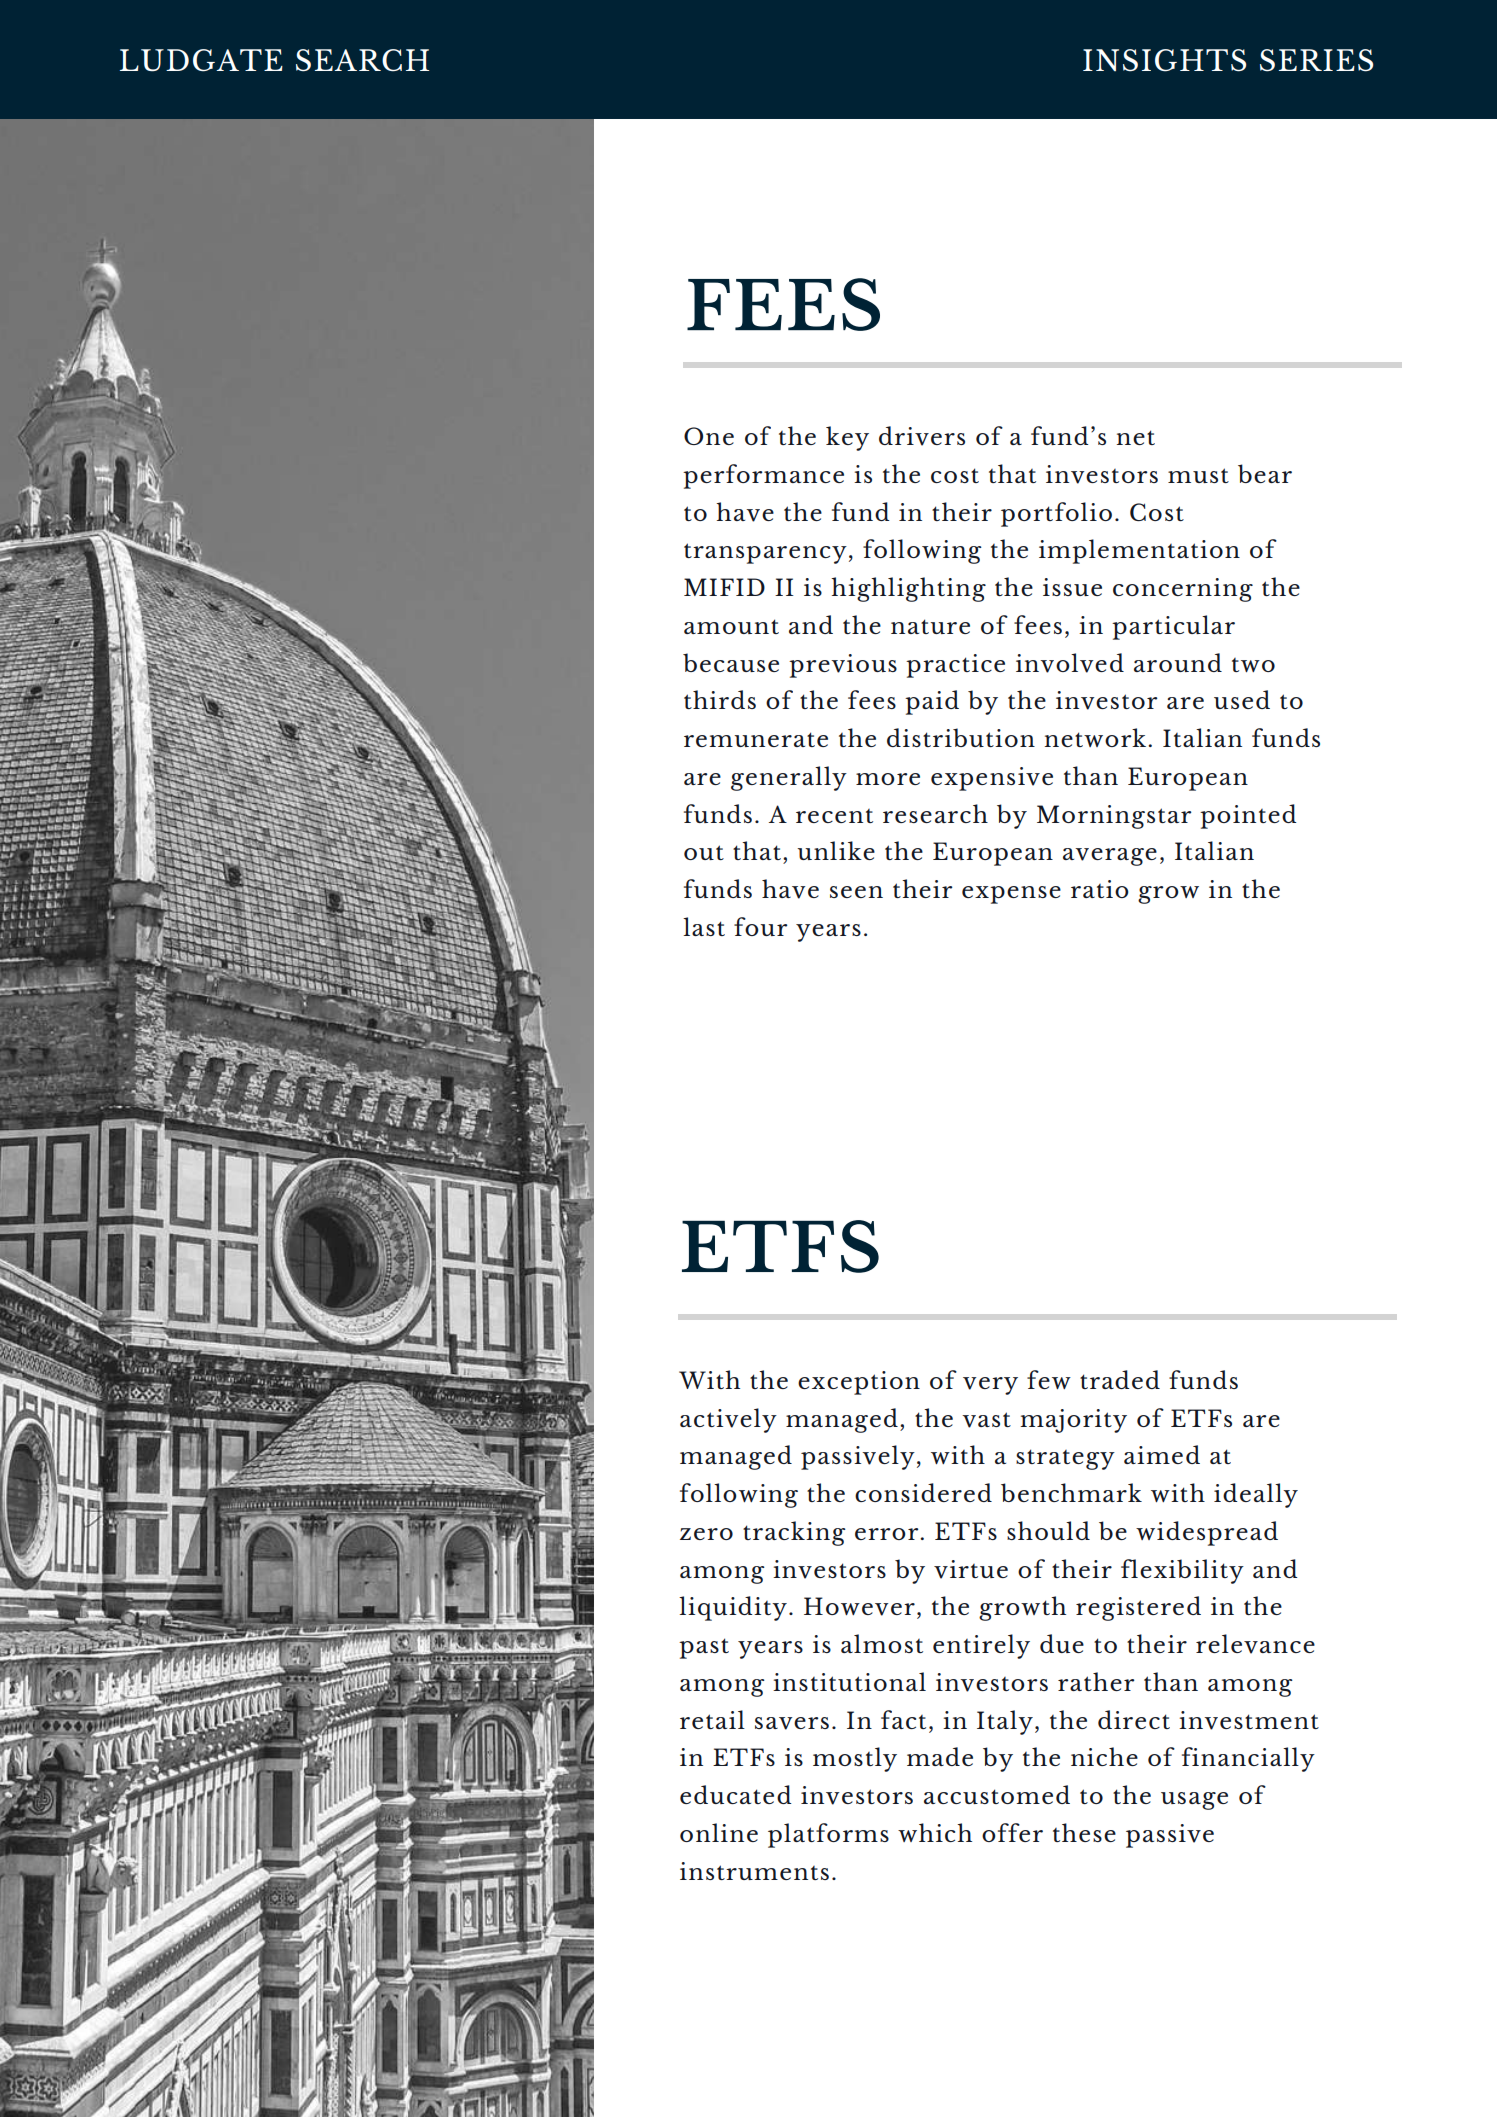 The image size is (1497, 2117). Describe the element at coordinates (1242, 699) in the screenshot. I see `used` at that location.
